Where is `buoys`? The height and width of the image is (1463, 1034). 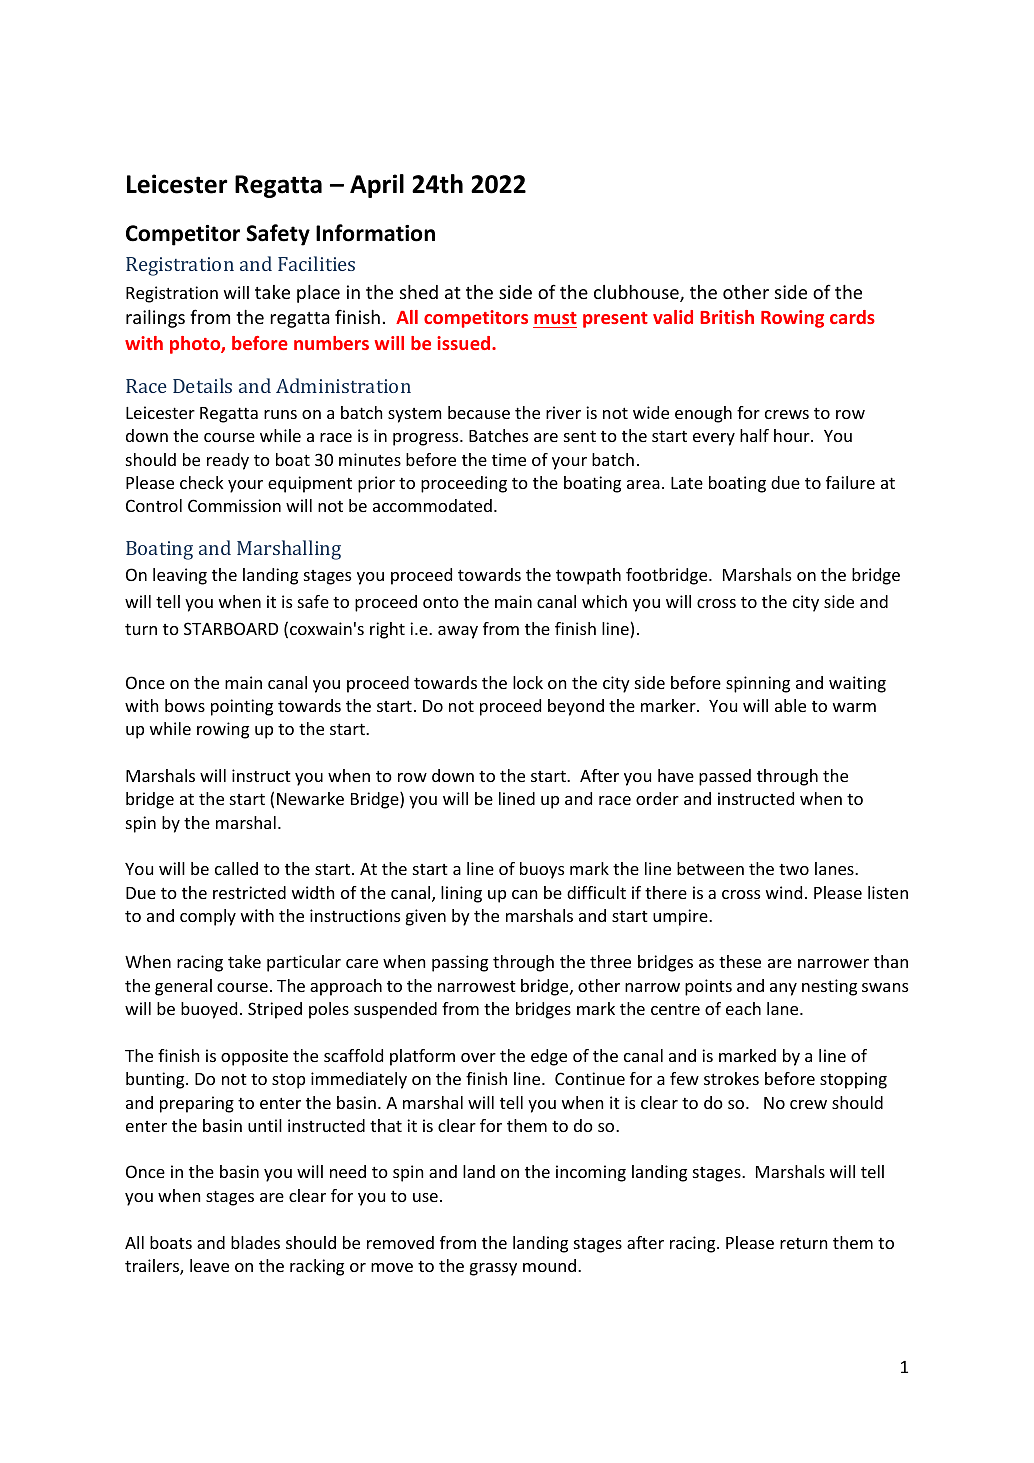 buoys is located at coordinates (542, 870).
